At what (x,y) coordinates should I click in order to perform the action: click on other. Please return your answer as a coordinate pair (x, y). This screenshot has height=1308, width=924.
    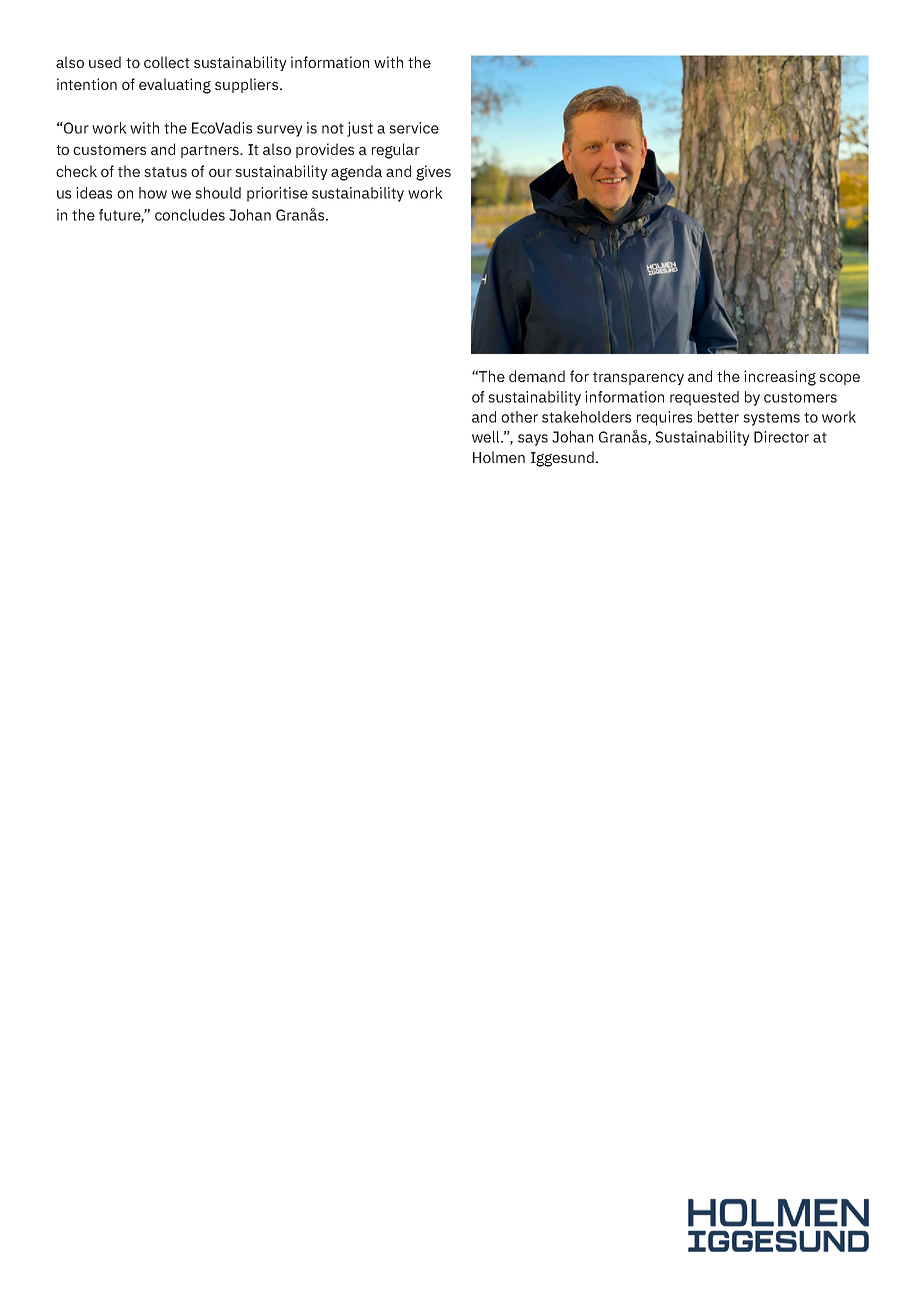
    Looking at the image, I should click on (519, 417).
